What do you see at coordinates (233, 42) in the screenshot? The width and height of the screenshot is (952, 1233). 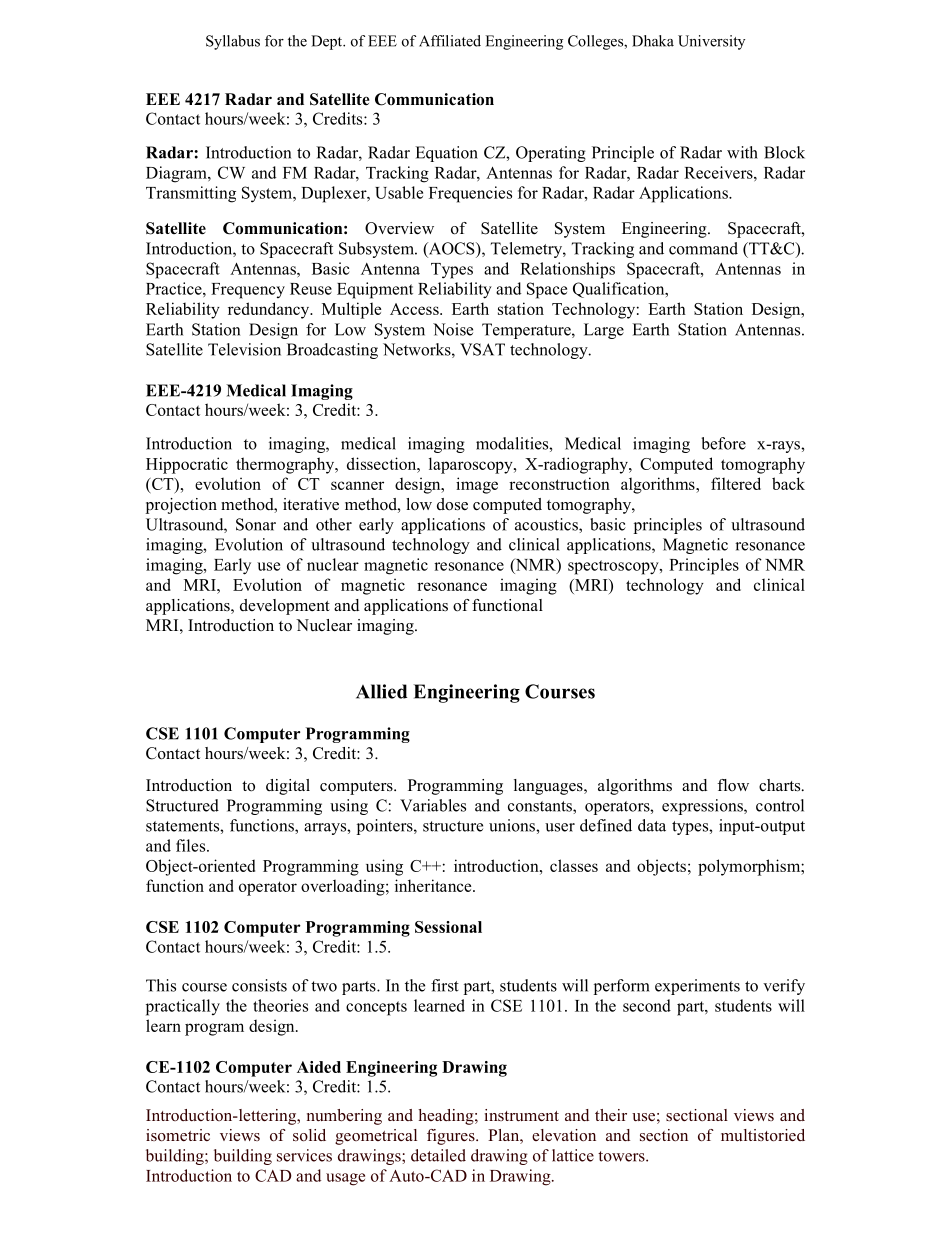 I see `Syllabus` at bounding box center [233, 42].
